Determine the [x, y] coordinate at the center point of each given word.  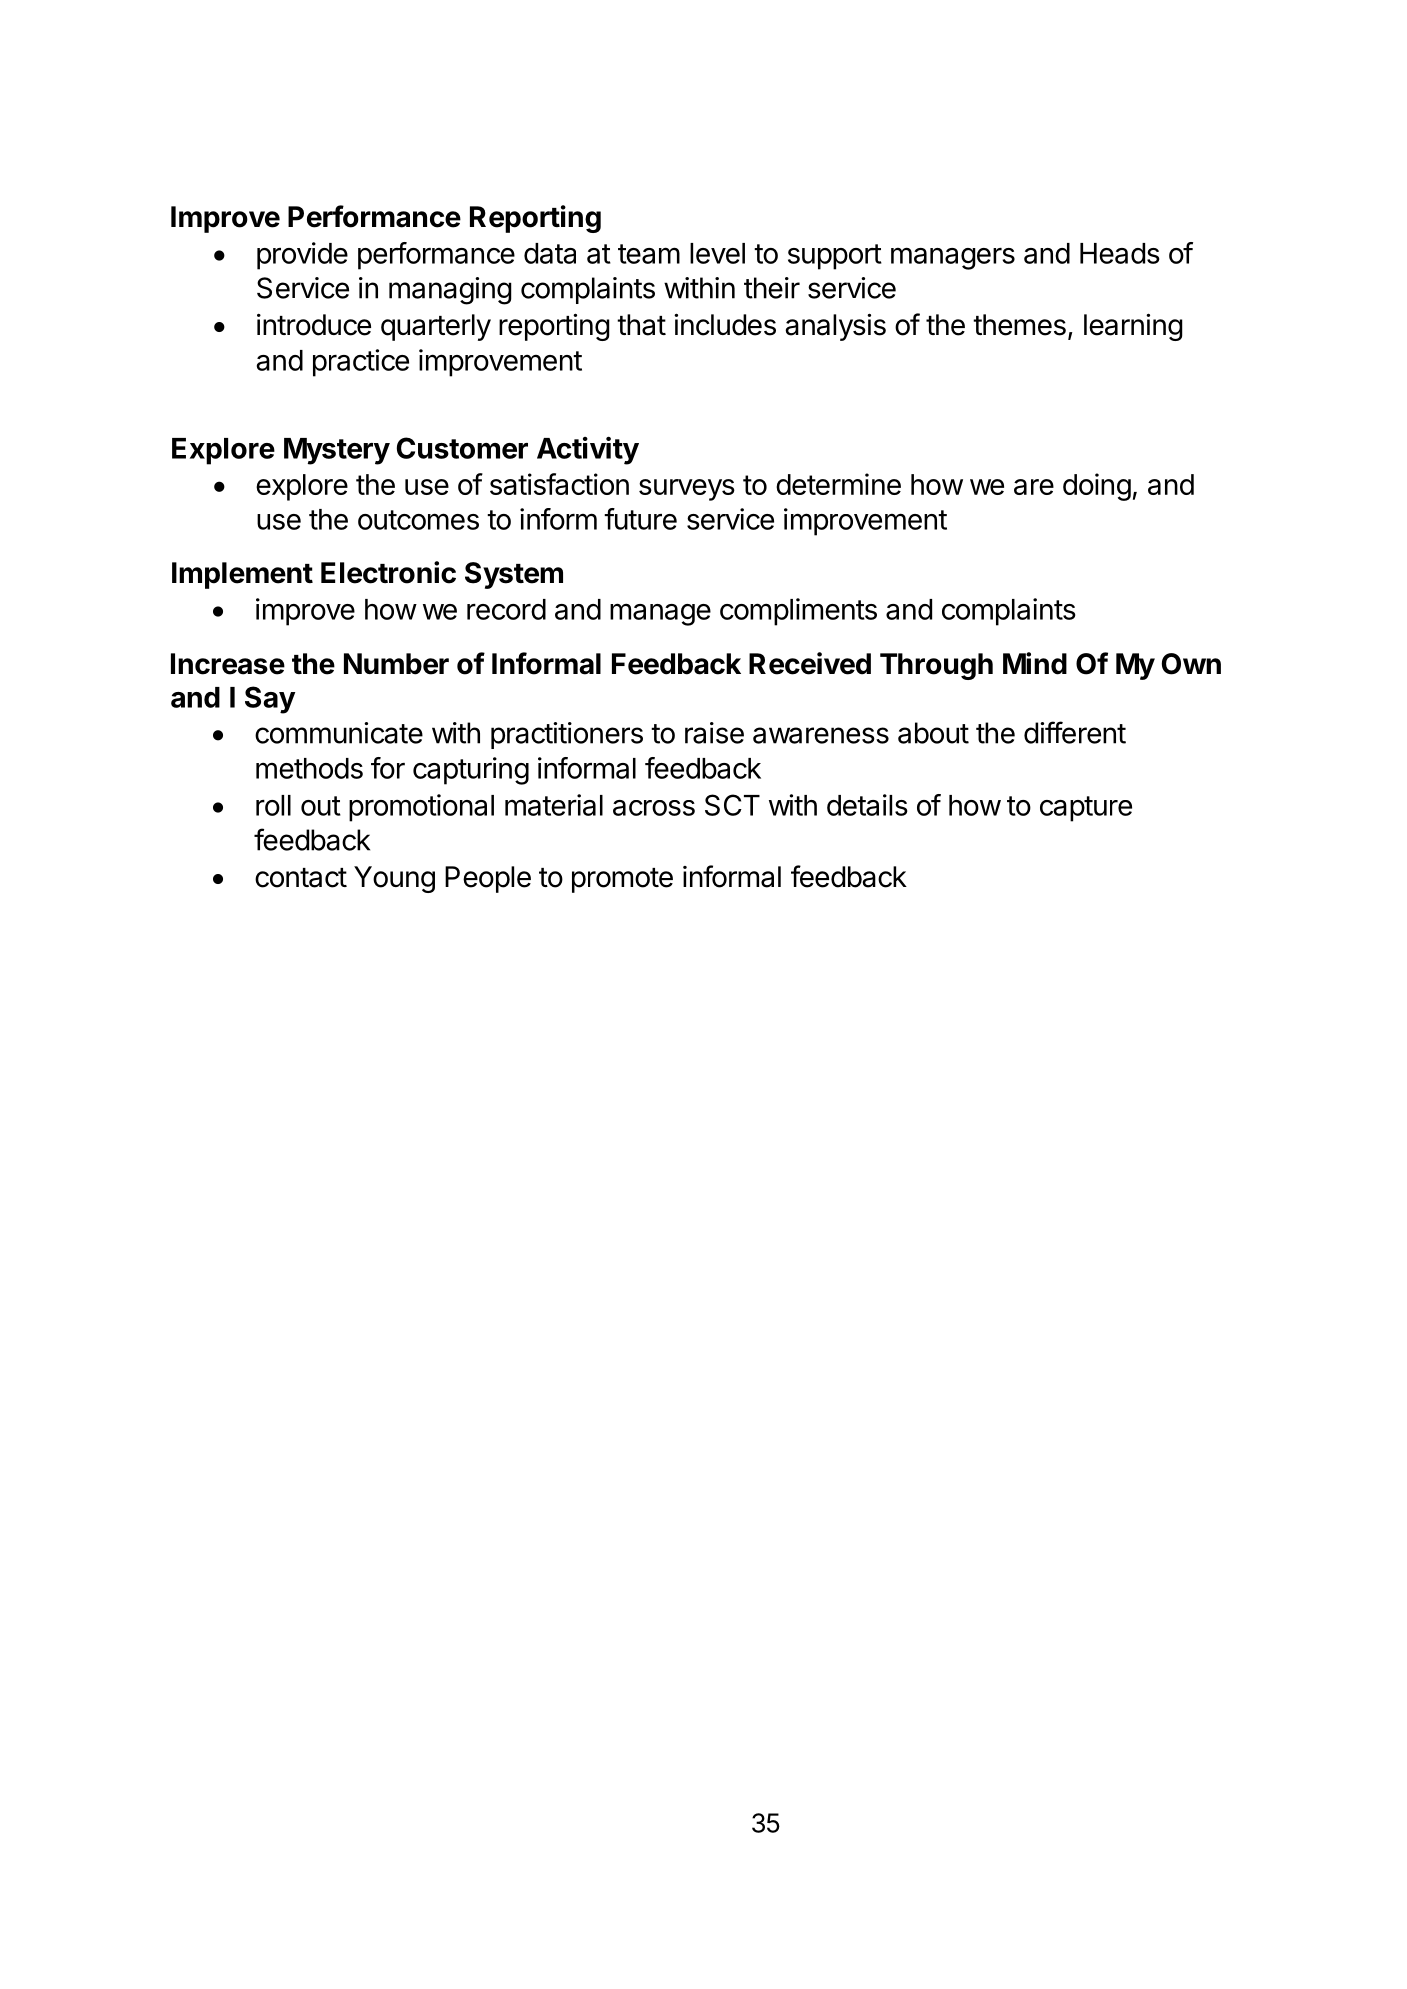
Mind [1035, 663]
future [640, 519]
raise [714, 733]
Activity [588, 450]
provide [302, 256]
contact [301, 878]
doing [1097, 487]
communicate [339, 733]
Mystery [337, 451]
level [717, 253]
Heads [1120, 253]
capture [1086, 809]
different [1075, 732]
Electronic [388, 572]
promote [622, 880]
